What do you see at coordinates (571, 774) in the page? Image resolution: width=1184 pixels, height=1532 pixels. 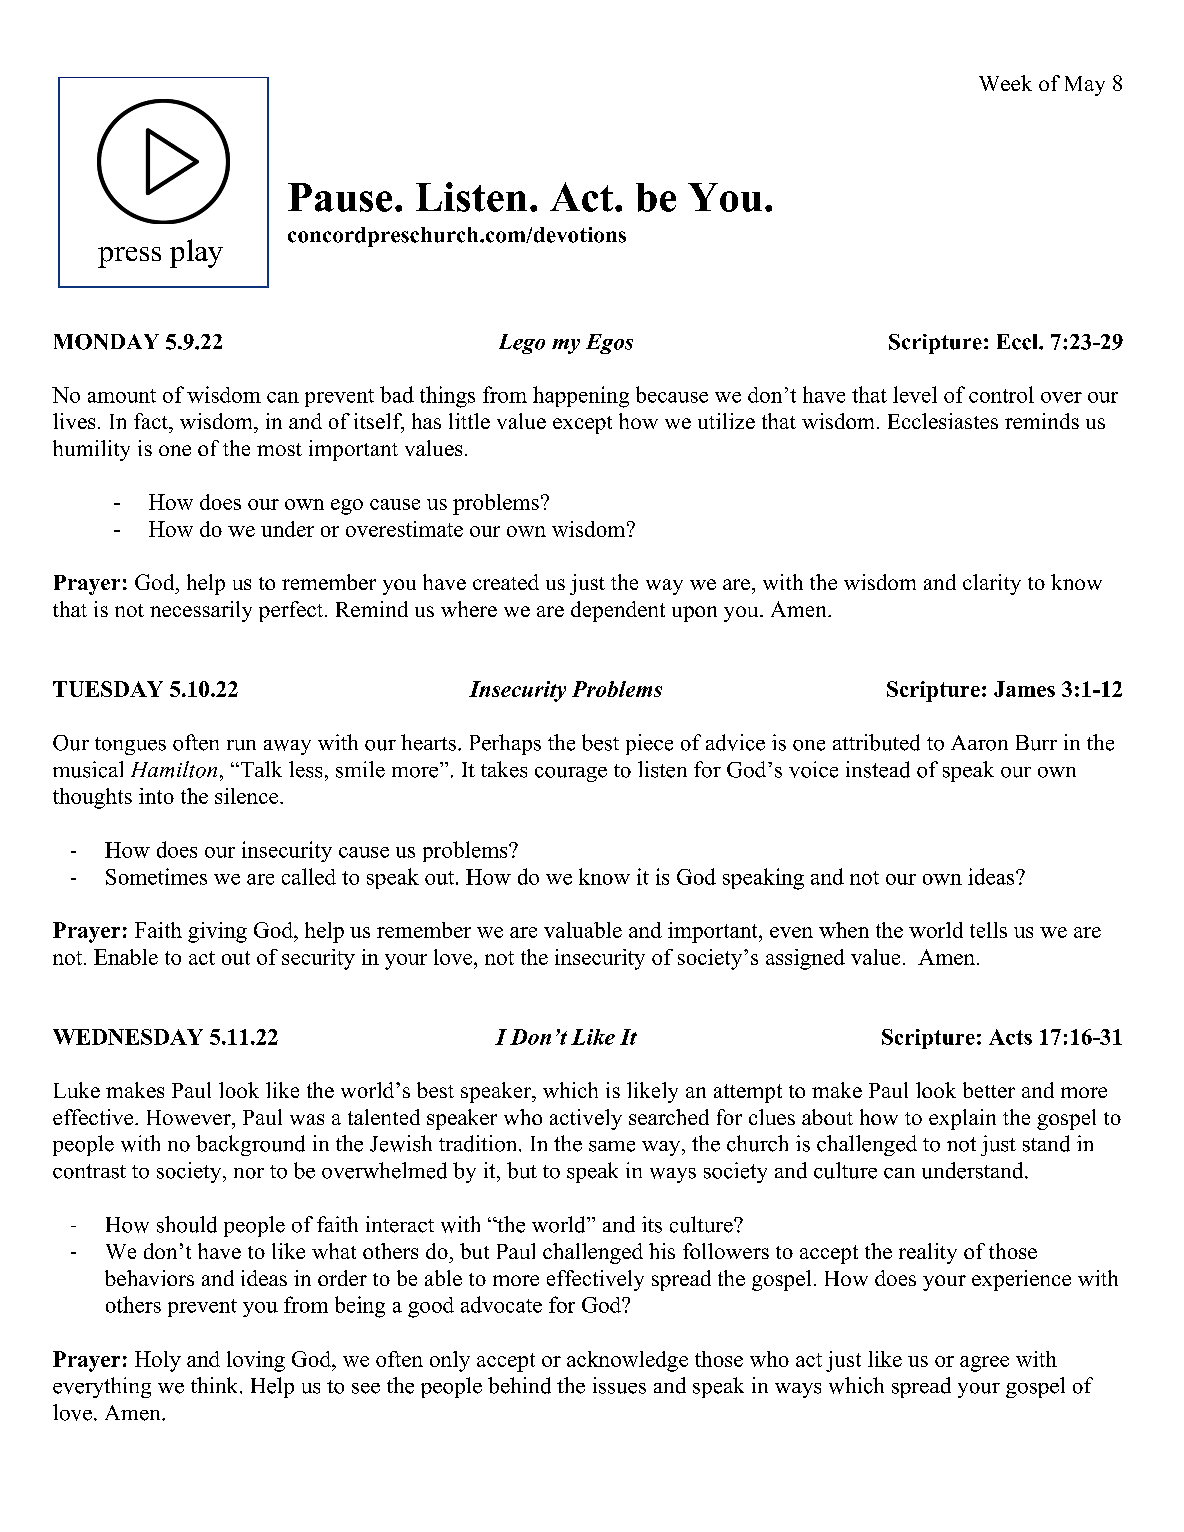 I see `courage` at bounding box center [571, 774].
